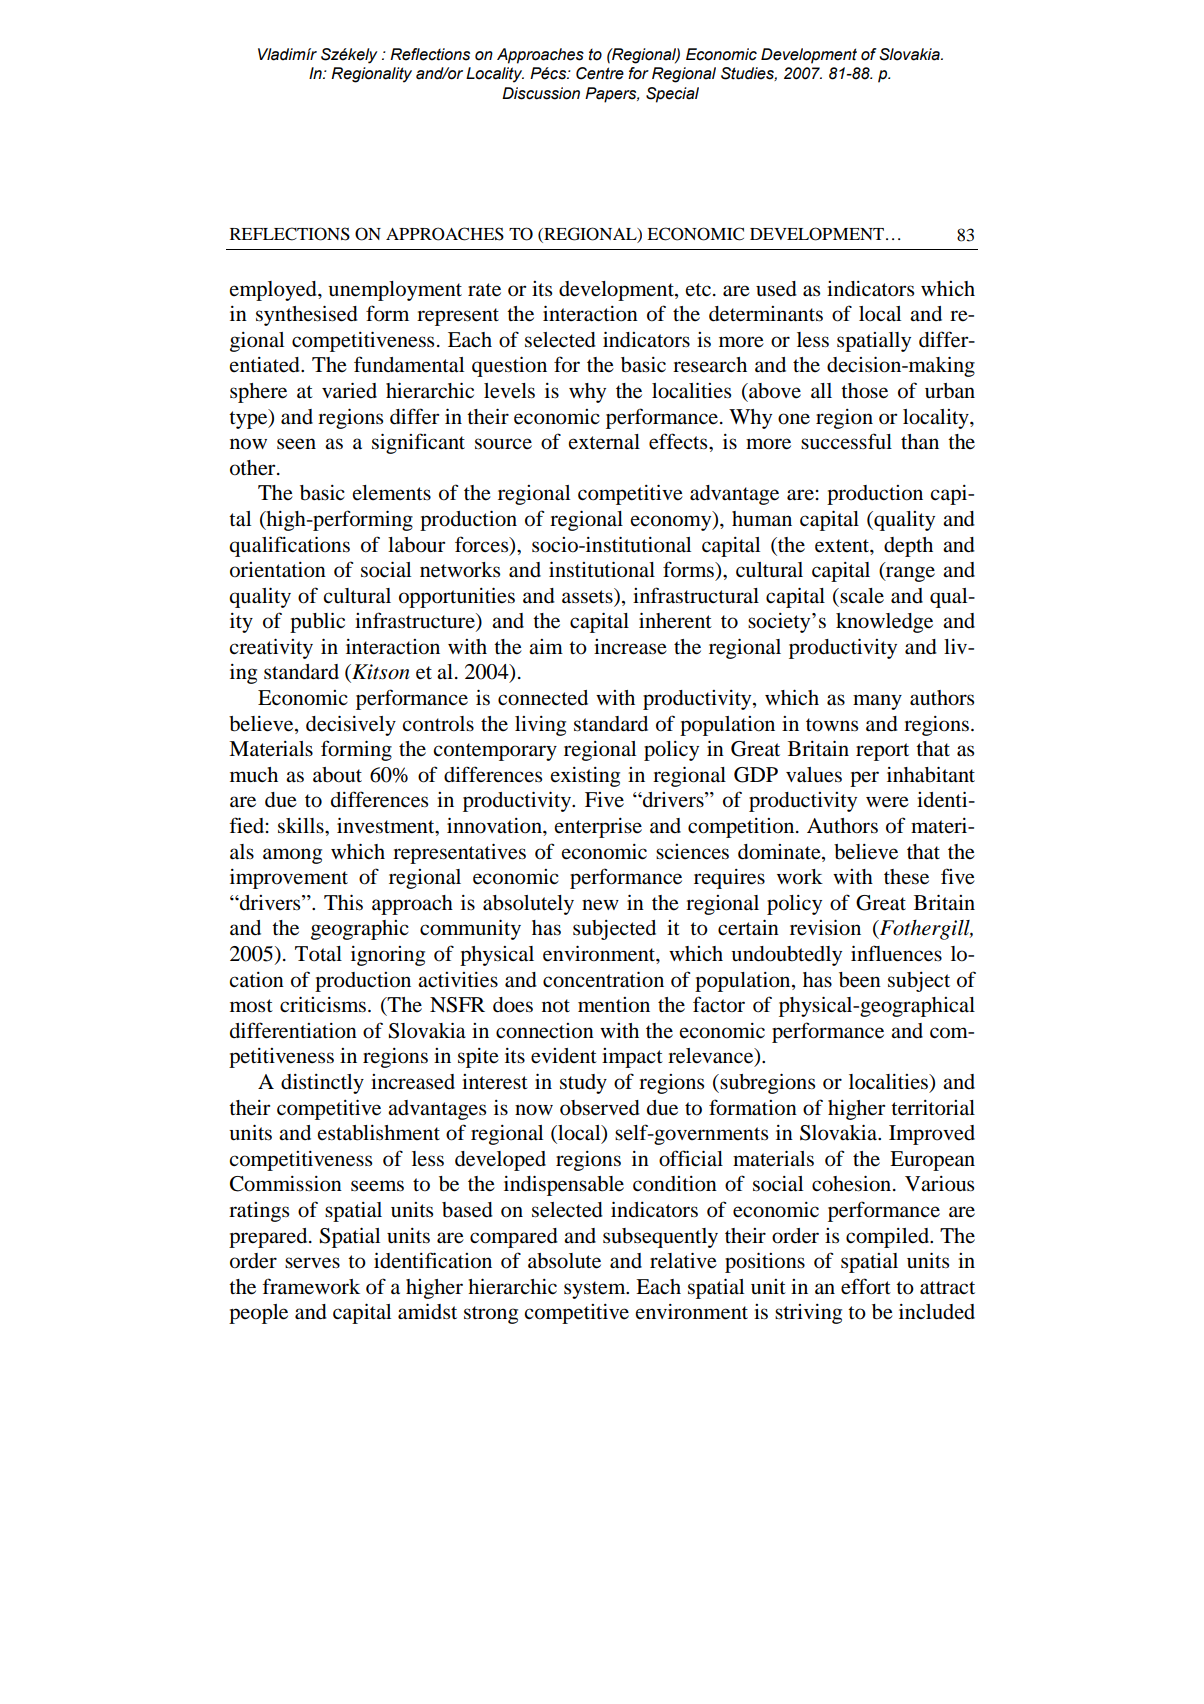 Image resolution: width=1204 pixels, height=1704 pixels. I want to click on many, so click(877, 702).
